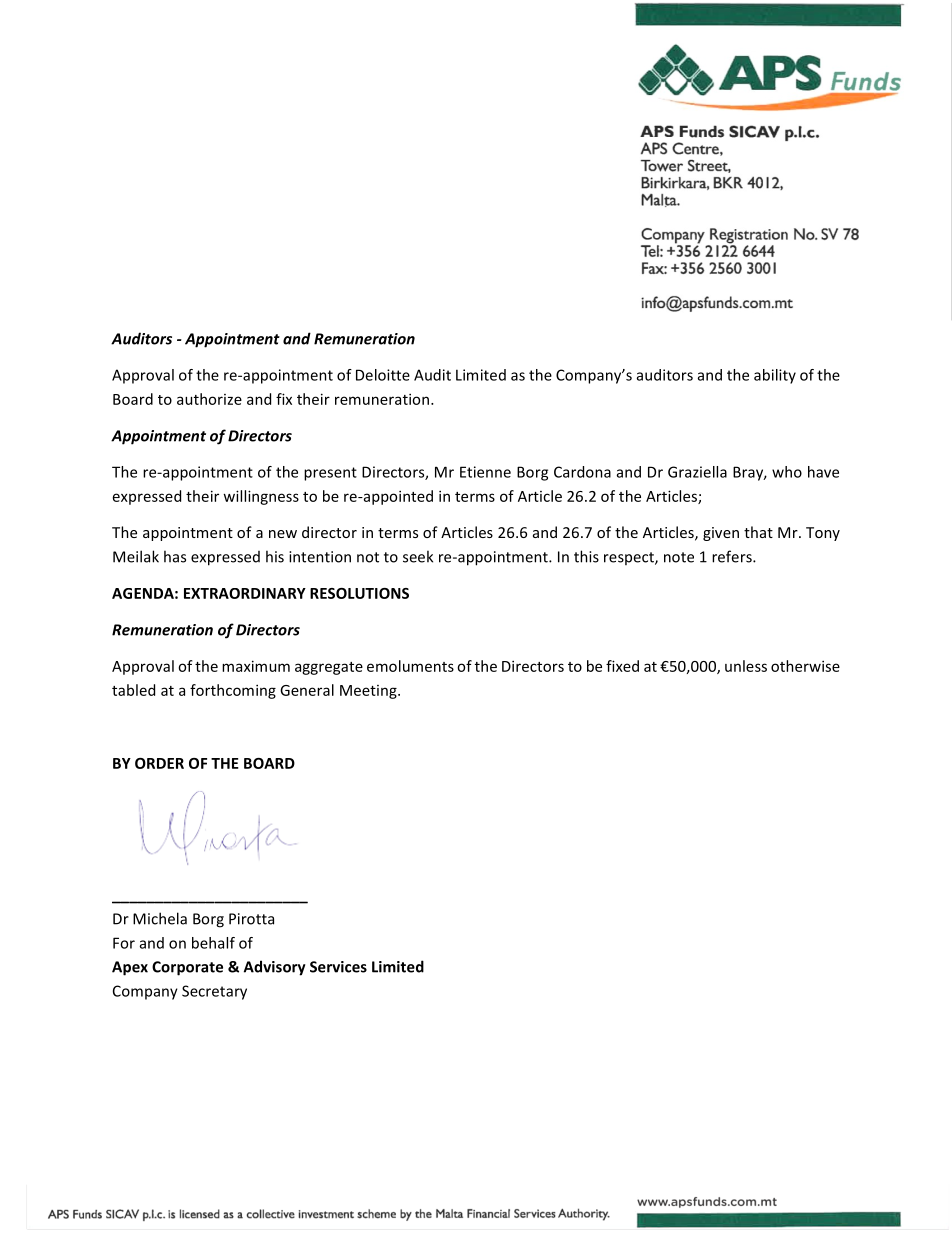  I want to click on seek, so click(418, 556).
